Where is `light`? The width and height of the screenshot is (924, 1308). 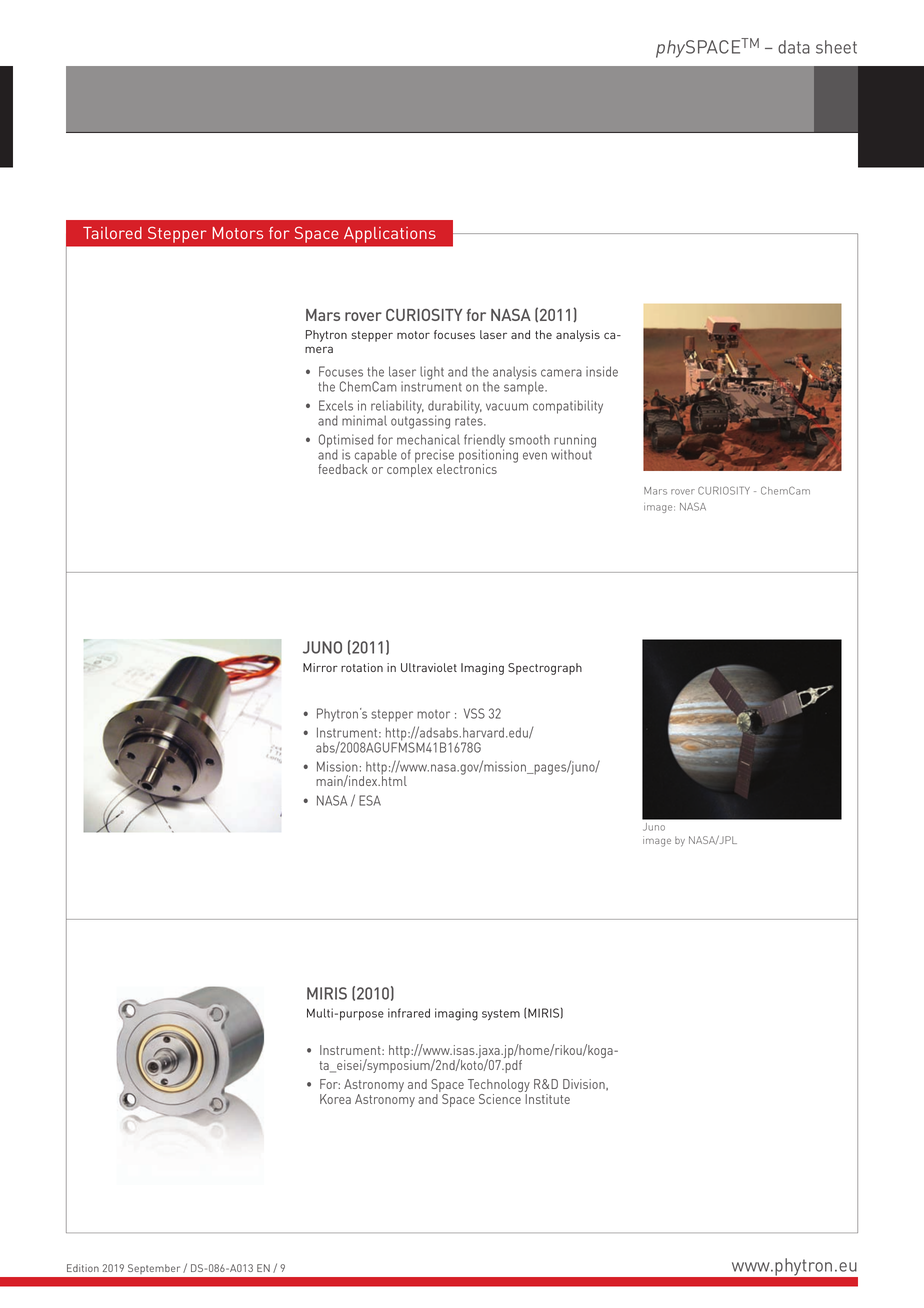
light is located at coordinates (431, 374).
